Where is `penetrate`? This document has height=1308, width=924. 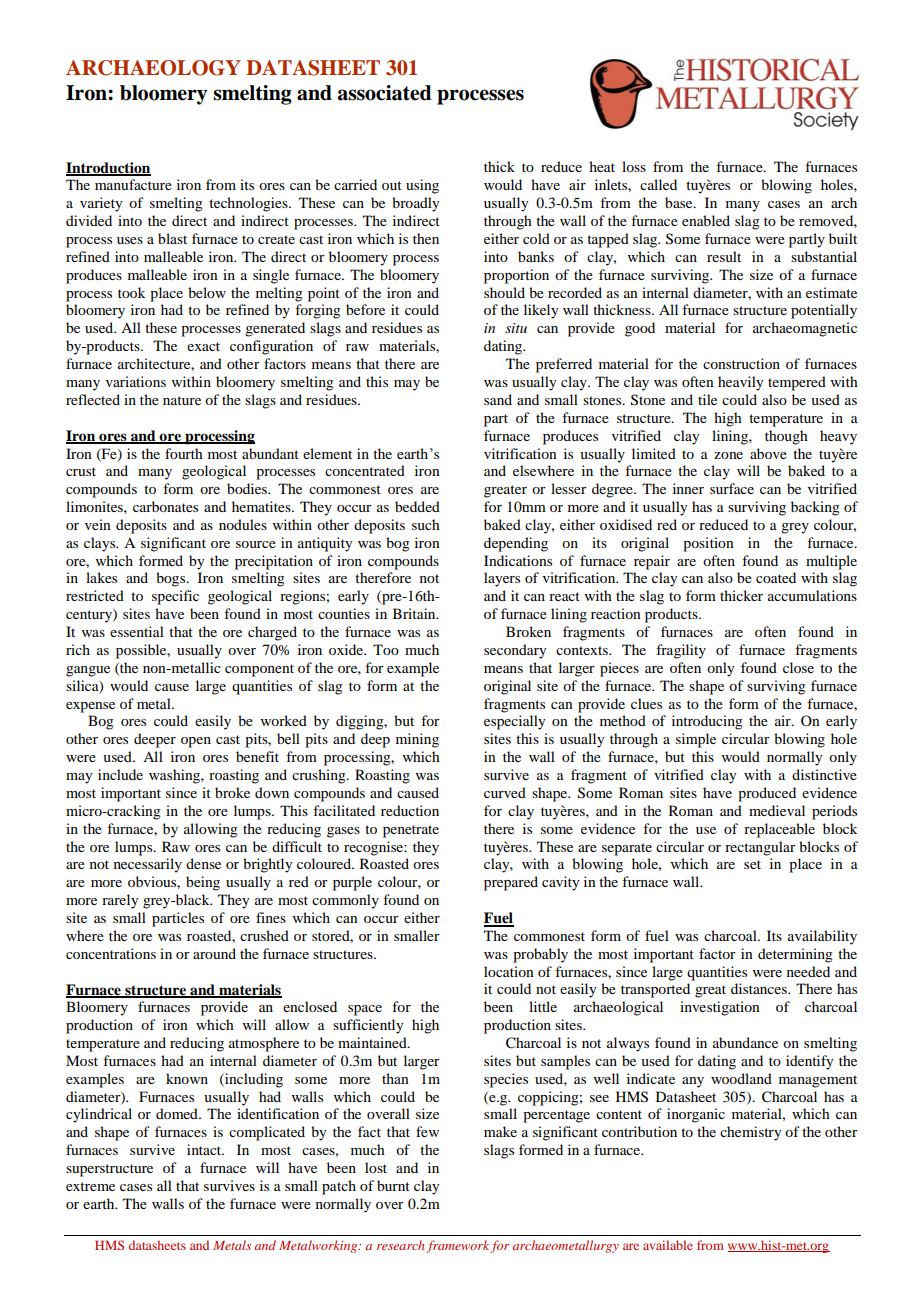
penetrate is located at coordinates (411, 831).
